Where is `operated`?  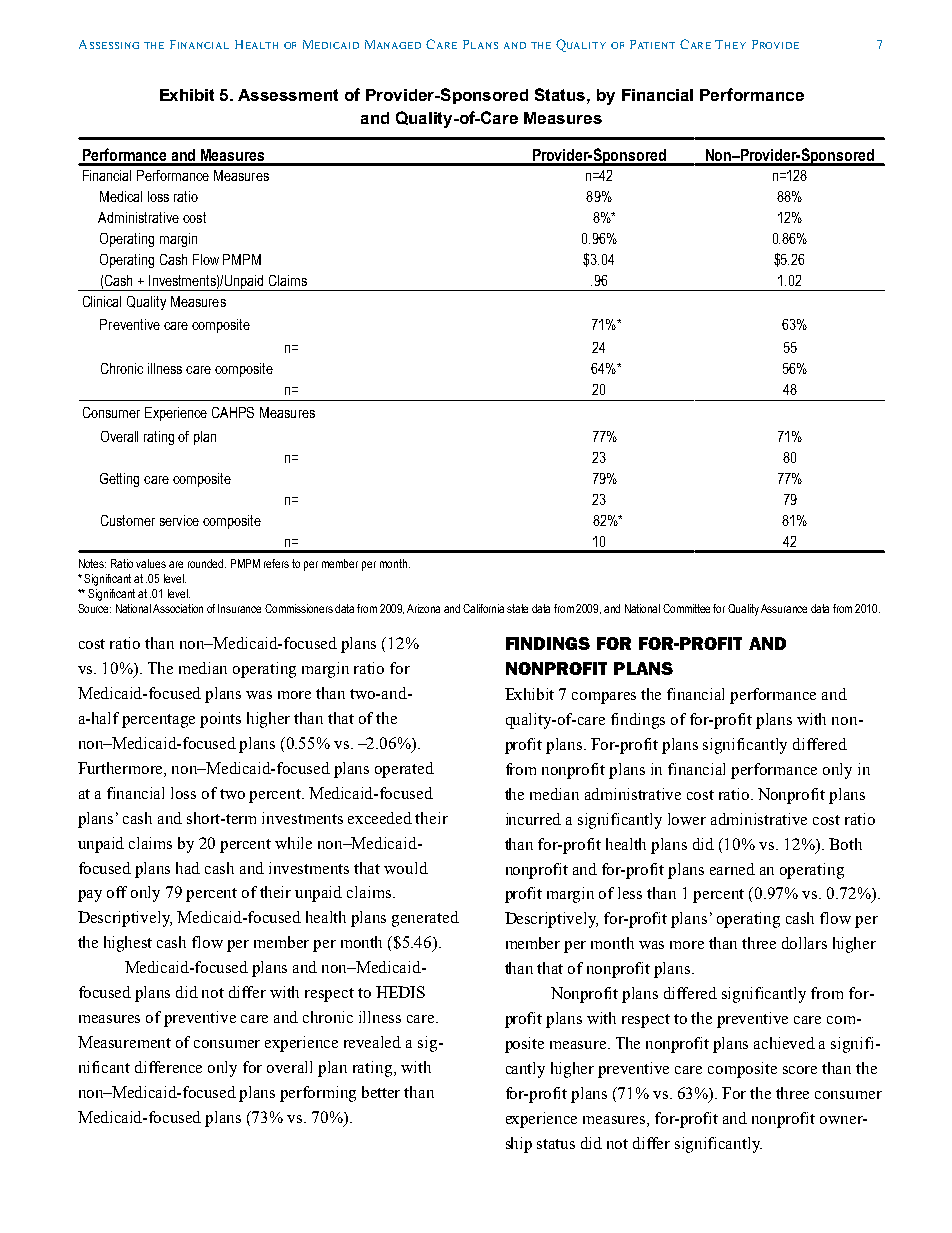 operated is located at coordinates (404, 770).
